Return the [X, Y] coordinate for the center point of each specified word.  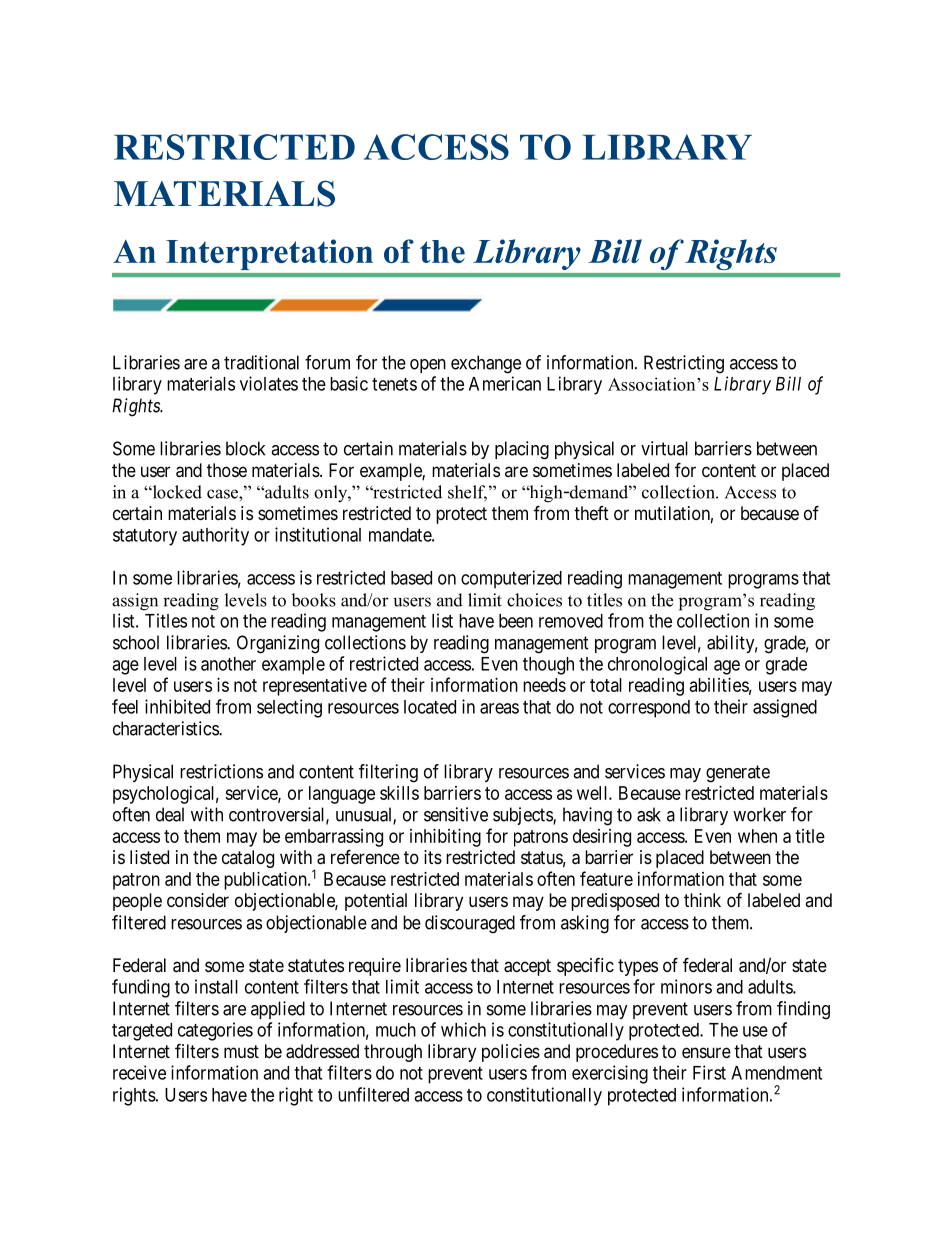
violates [269, 383]
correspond [649, 709]
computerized [511, 579]
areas [499, 708]
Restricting [684, 364]
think [702, 900]
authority [215, 536]
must [241, 1051]
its [433, 857]
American [505, 383]
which [463, 1029]
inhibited [177, 706]
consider [198, 900]
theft [591, 513]
